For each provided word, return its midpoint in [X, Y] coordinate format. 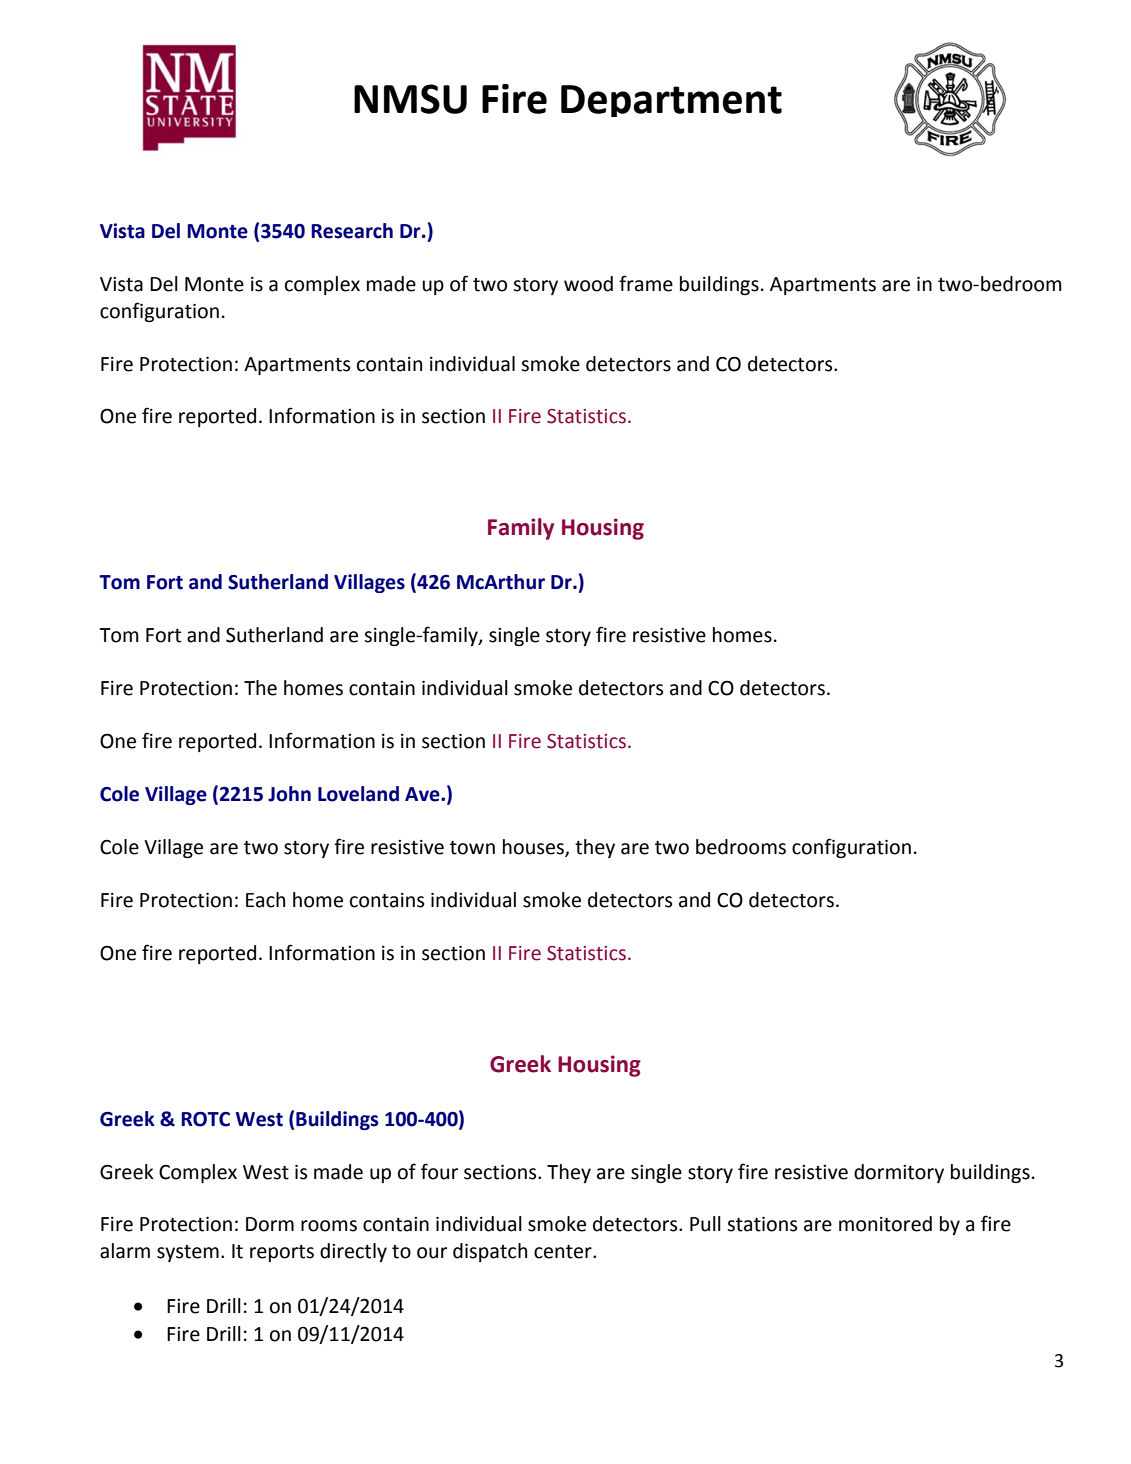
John [289, 794]
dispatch [490, 1252]
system [188, 1253]
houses [534, 848]
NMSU [410, 99]
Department [671, 101]
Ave [423, 794]
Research [352, 231]
